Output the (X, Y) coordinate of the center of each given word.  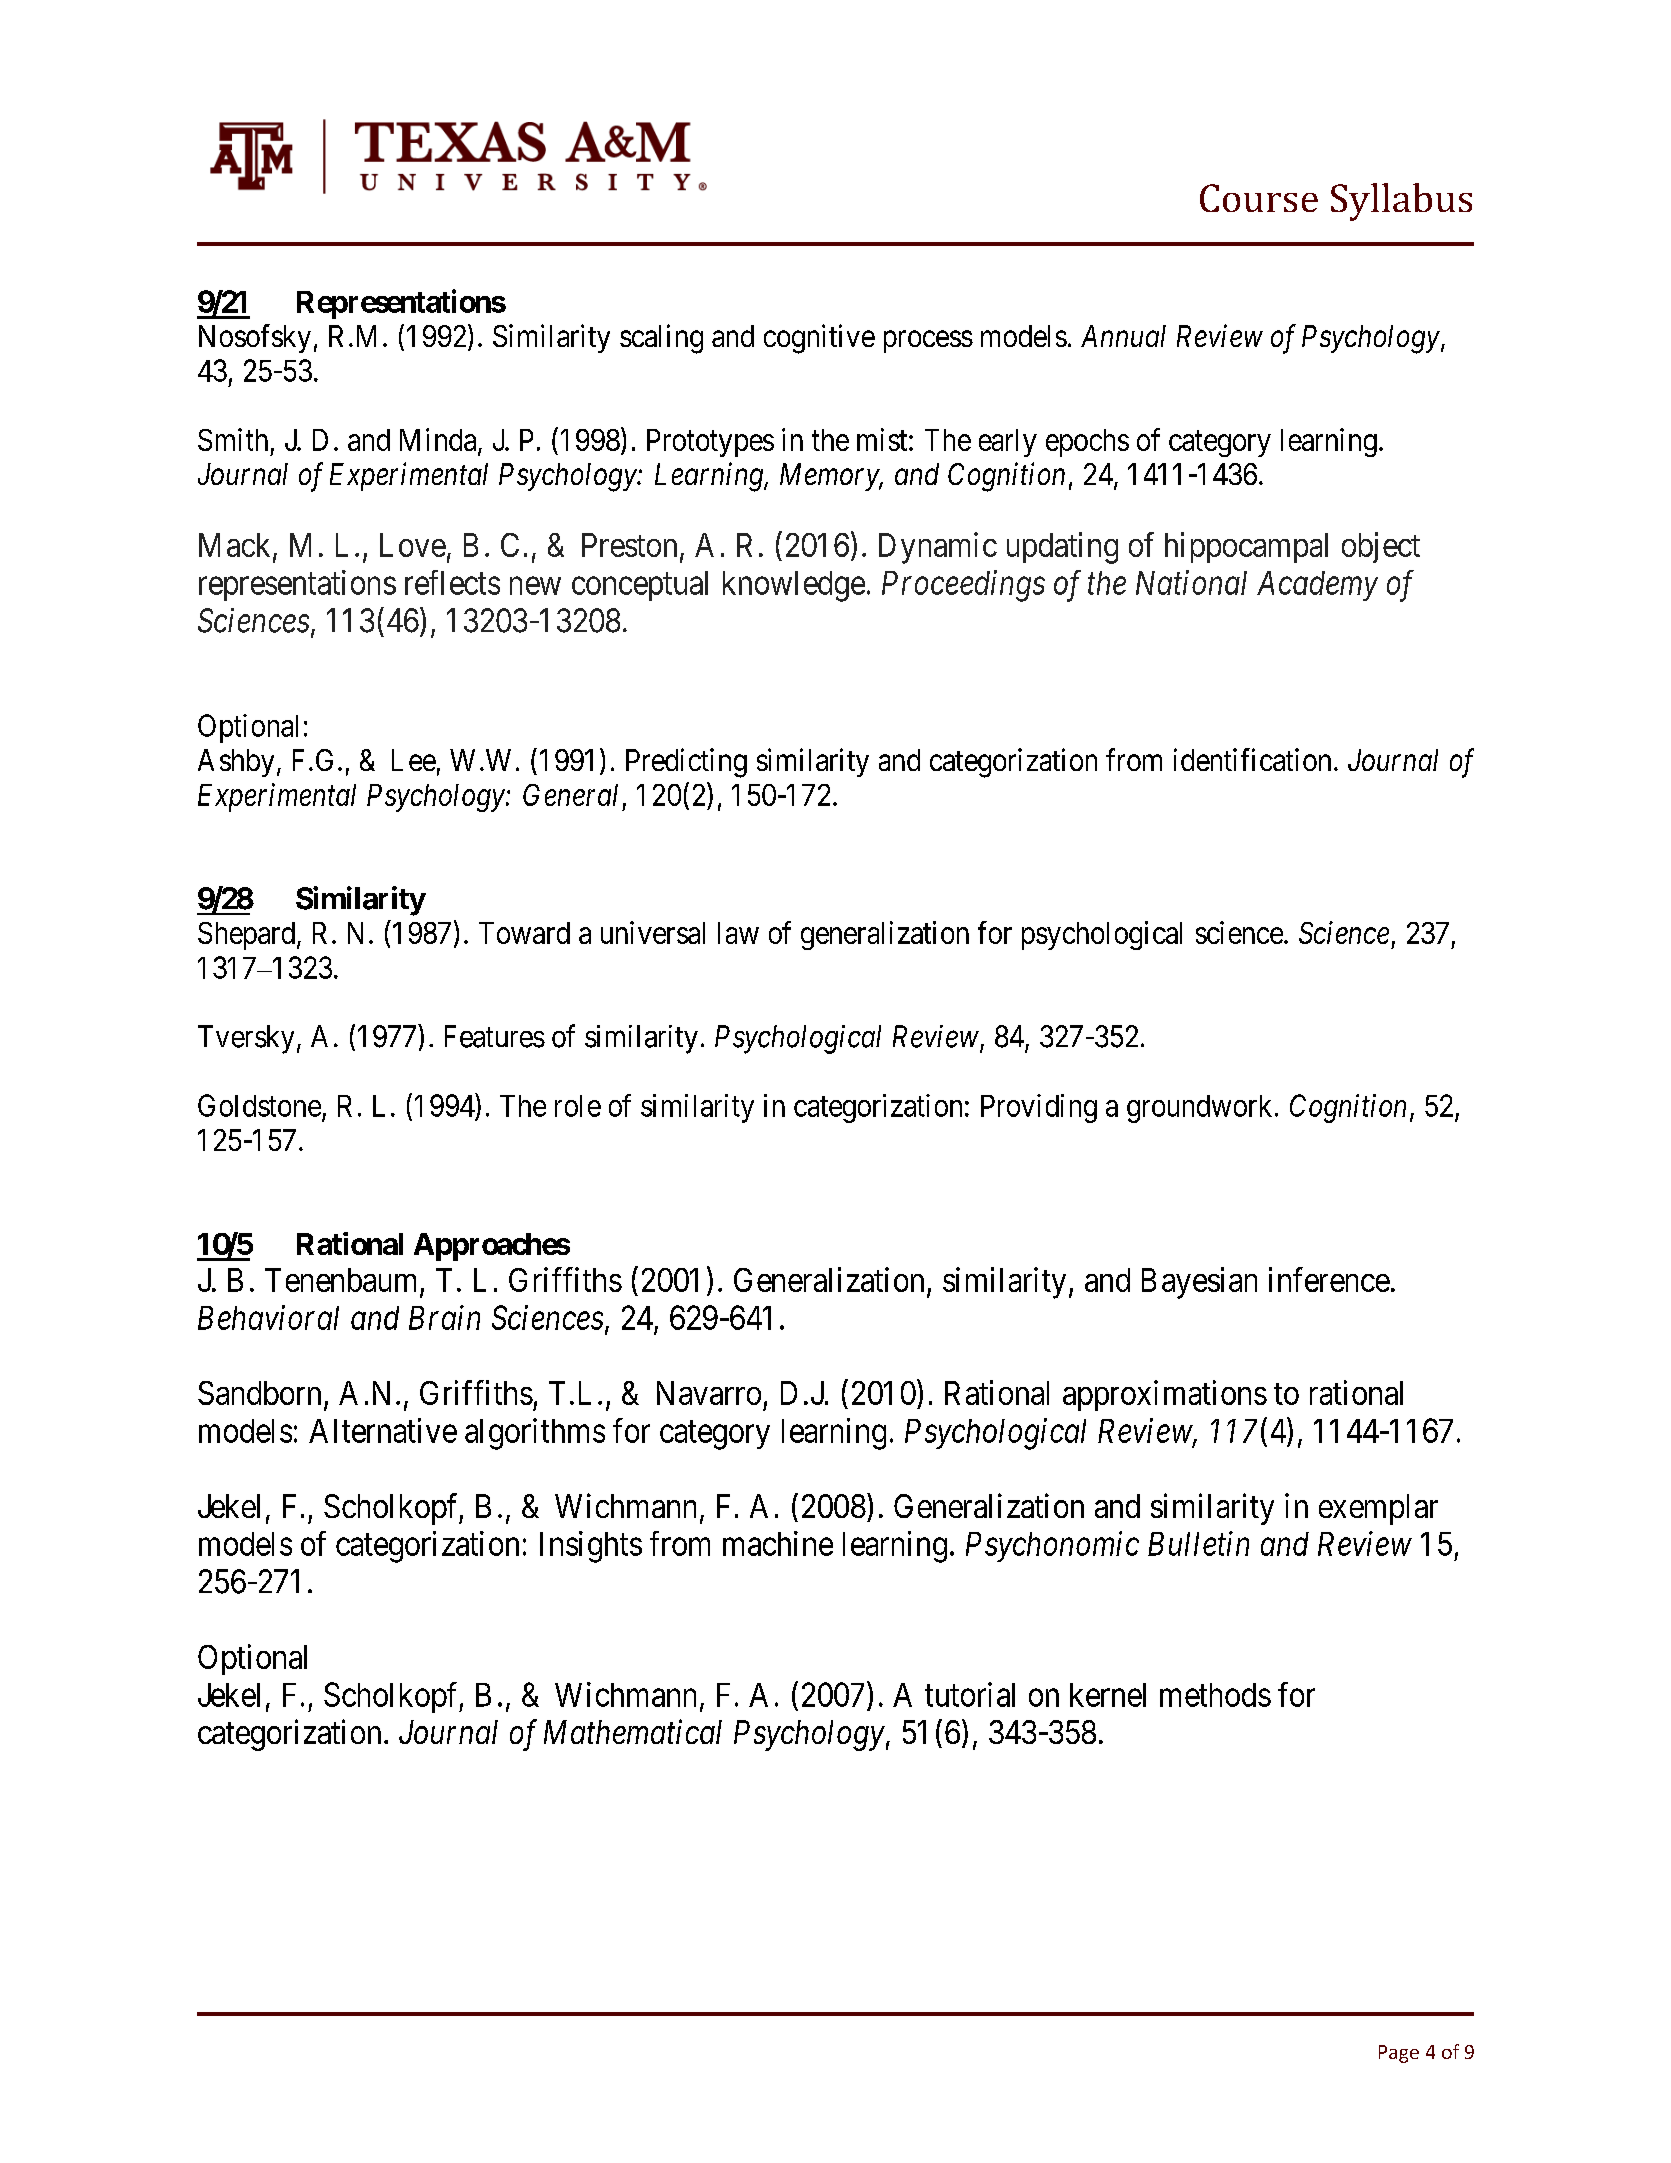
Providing (1039, 1108)
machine (778, 1543)
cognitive (819, 339)
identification (1252, 759)
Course (1259, 198)
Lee (414, 760)
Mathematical (633, 1731)
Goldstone (259, 1105)
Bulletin (1198, 1543)
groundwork (1199, 1109)
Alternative (383, 1430)
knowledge (794, 586)
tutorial (970, 1694)
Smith (233, 439)
